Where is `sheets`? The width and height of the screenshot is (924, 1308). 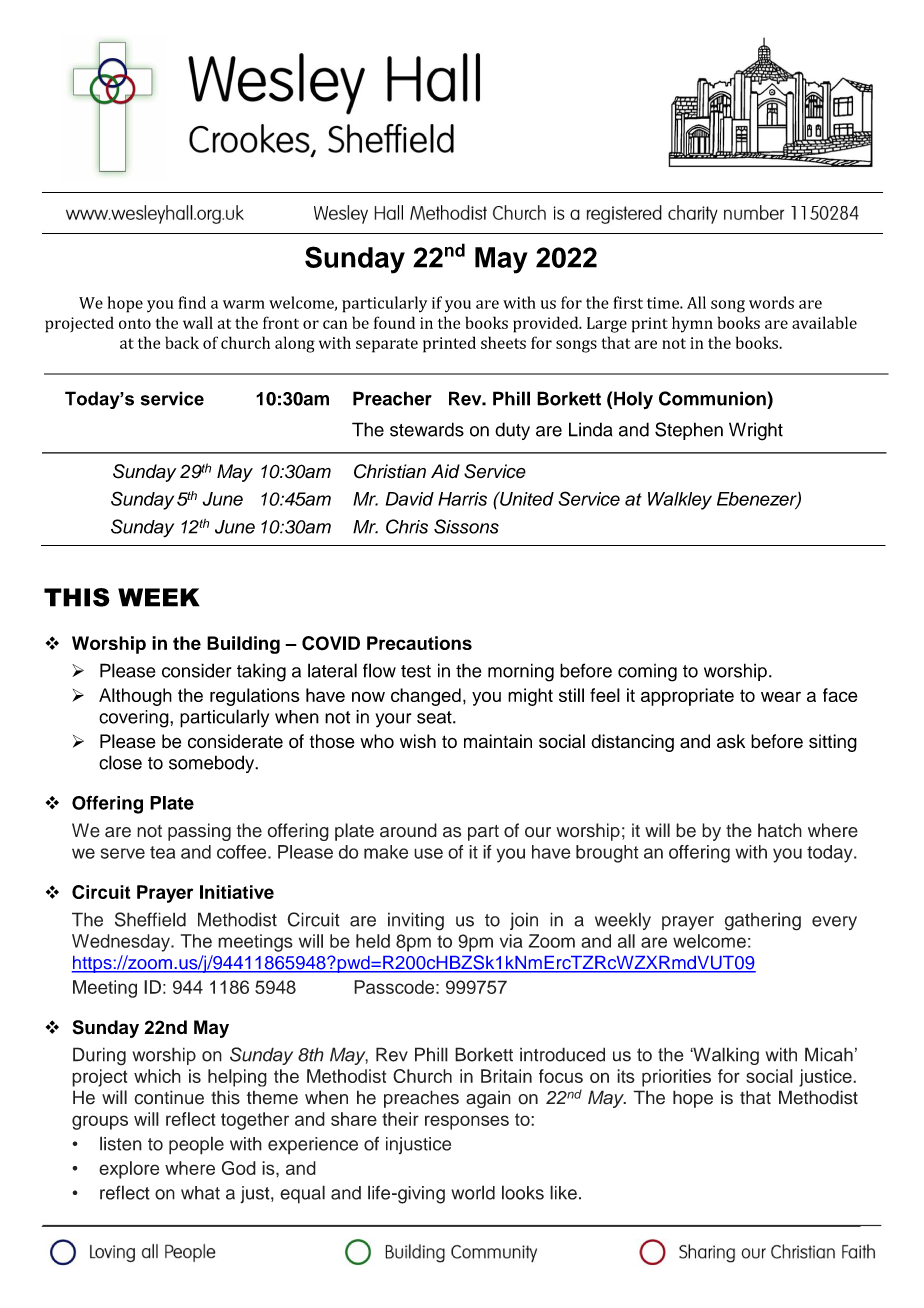
sheets is located at coordinates (503, 342).
